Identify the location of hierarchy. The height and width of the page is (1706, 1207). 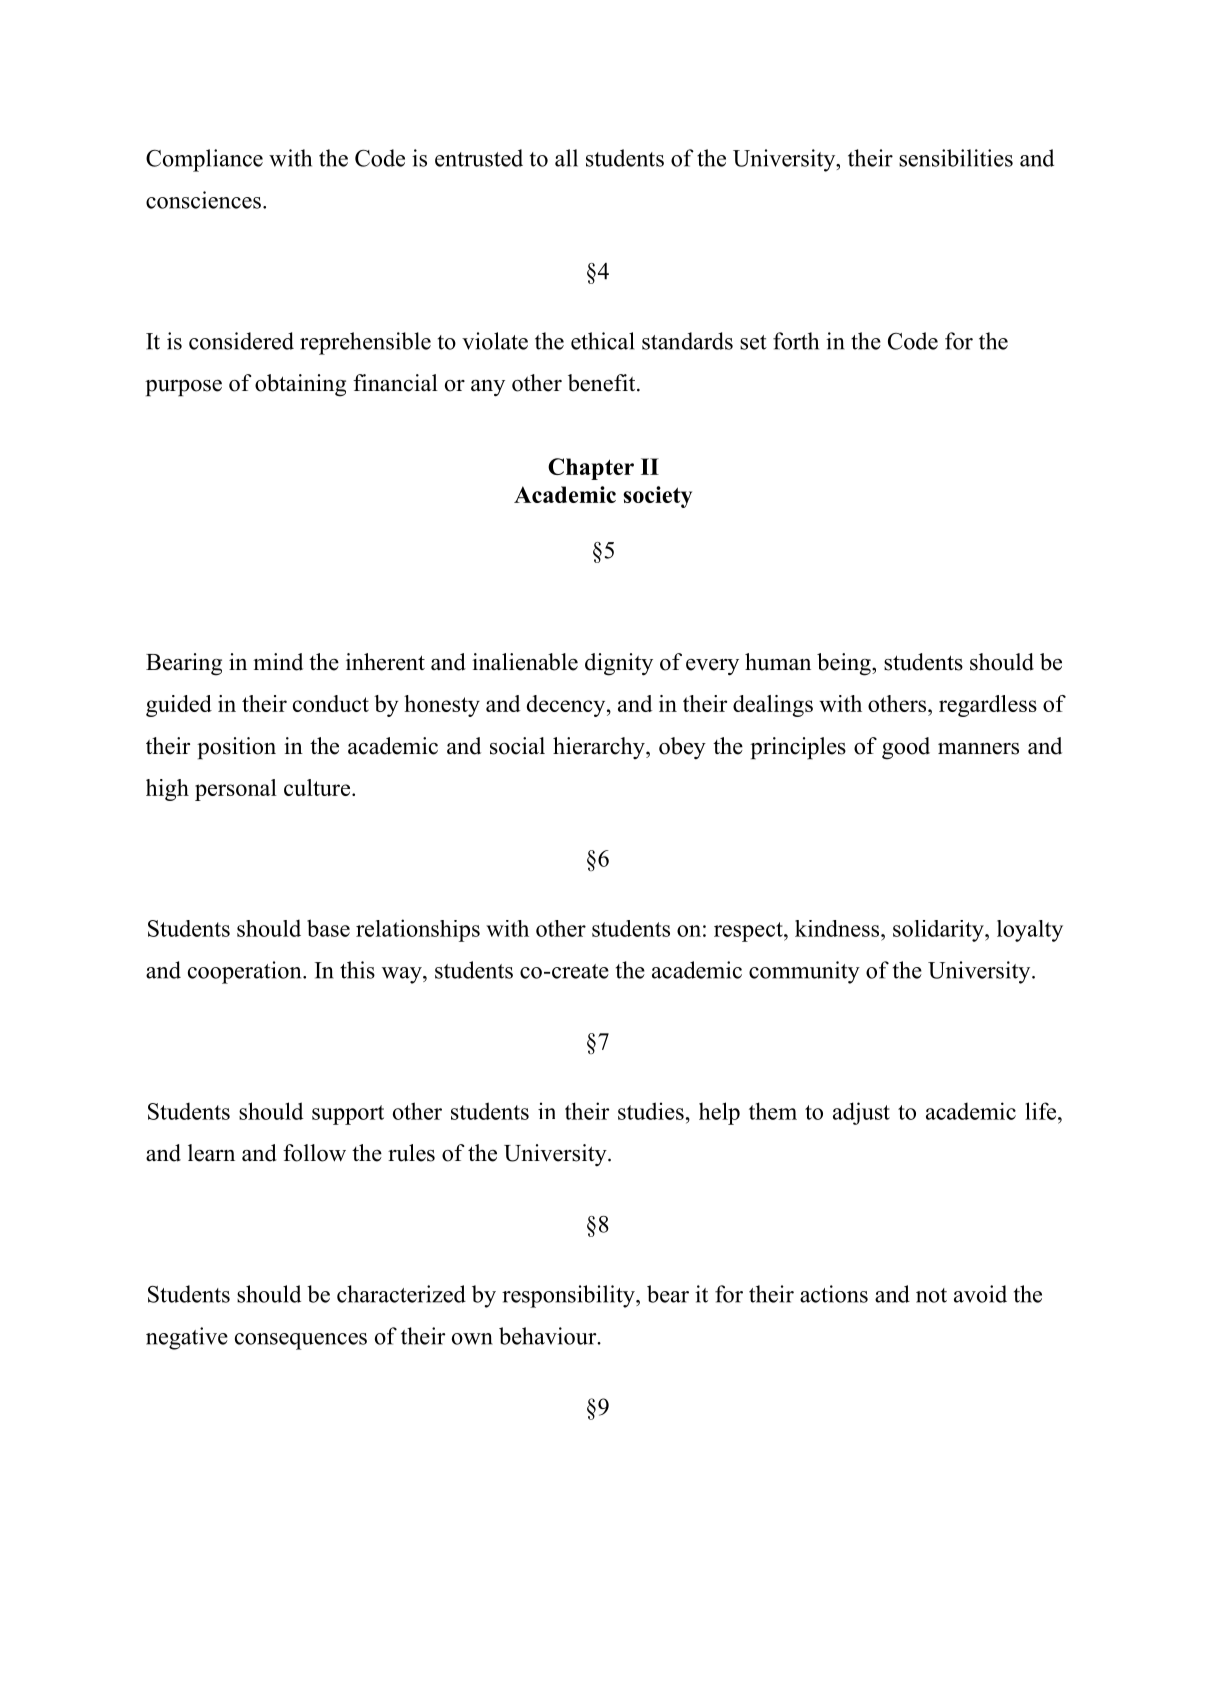
(600, 748).
